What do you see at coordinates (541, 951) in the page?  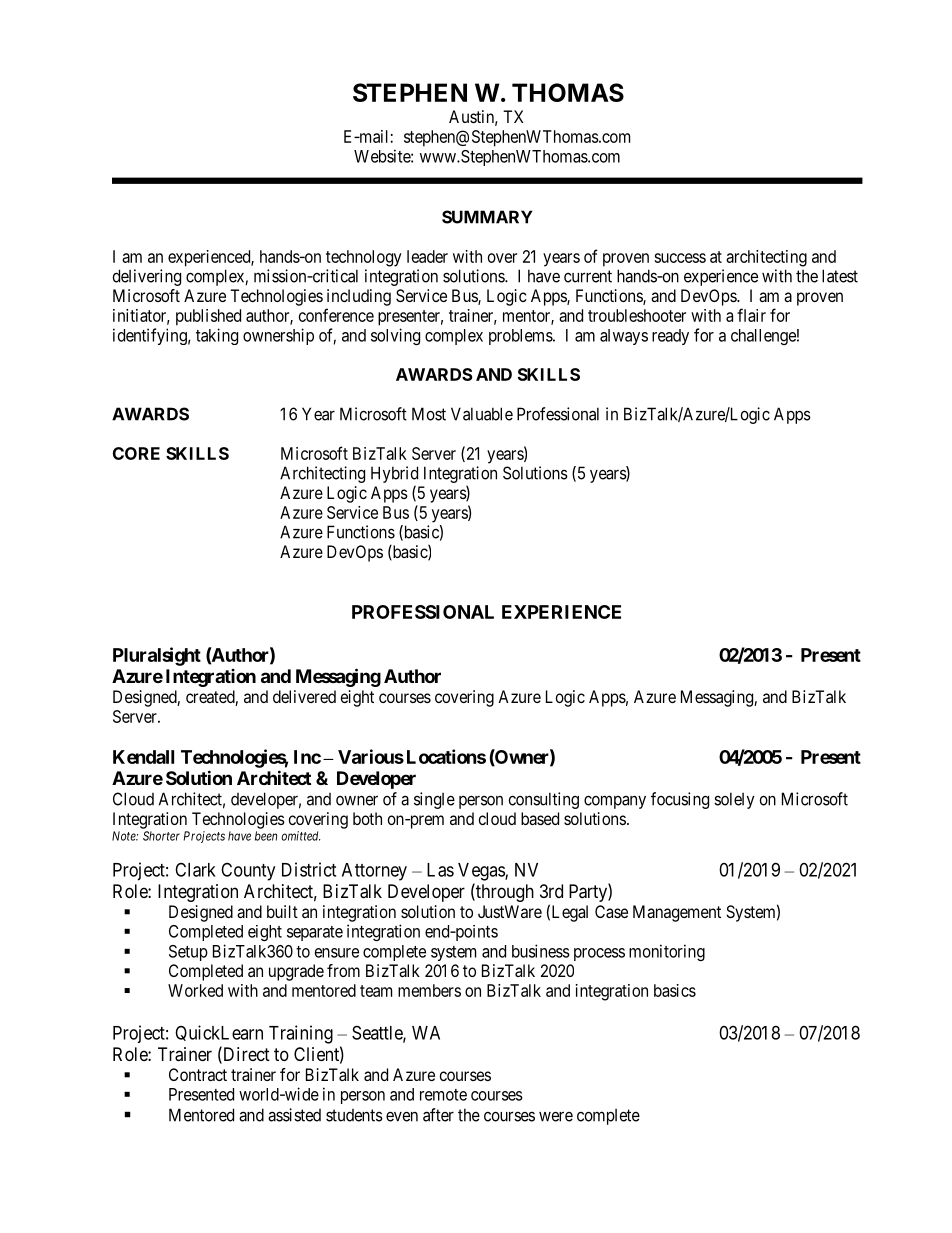 I see `business` at bounding box center [541, 951].
